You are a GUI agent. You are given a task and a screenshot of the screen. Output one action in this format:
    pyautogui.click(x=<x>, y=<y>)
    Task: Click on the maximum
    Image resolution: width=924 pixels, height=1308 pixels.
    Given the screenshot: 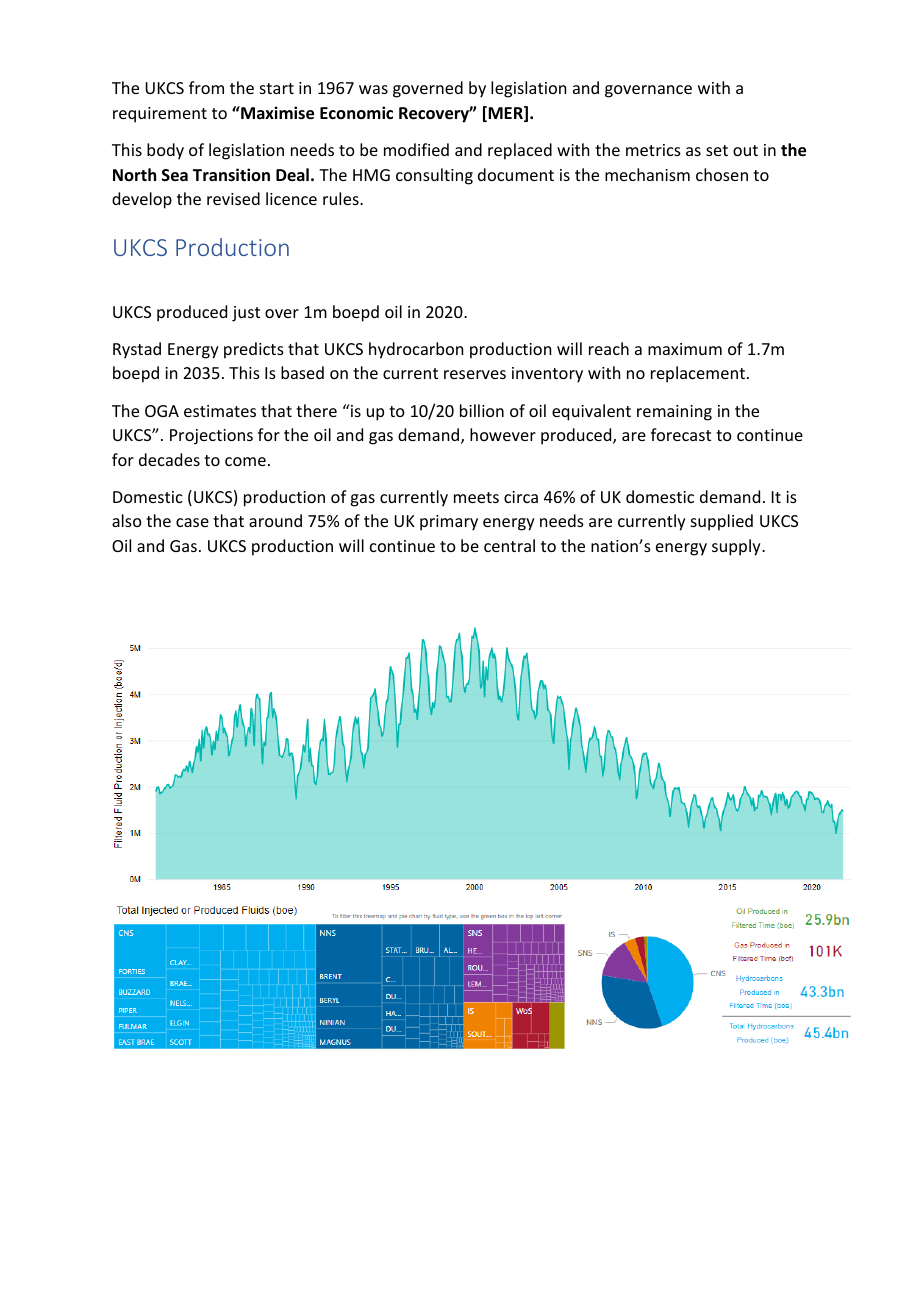 What is the action you would take?
    pyautogui.click(x=685, y=349)
